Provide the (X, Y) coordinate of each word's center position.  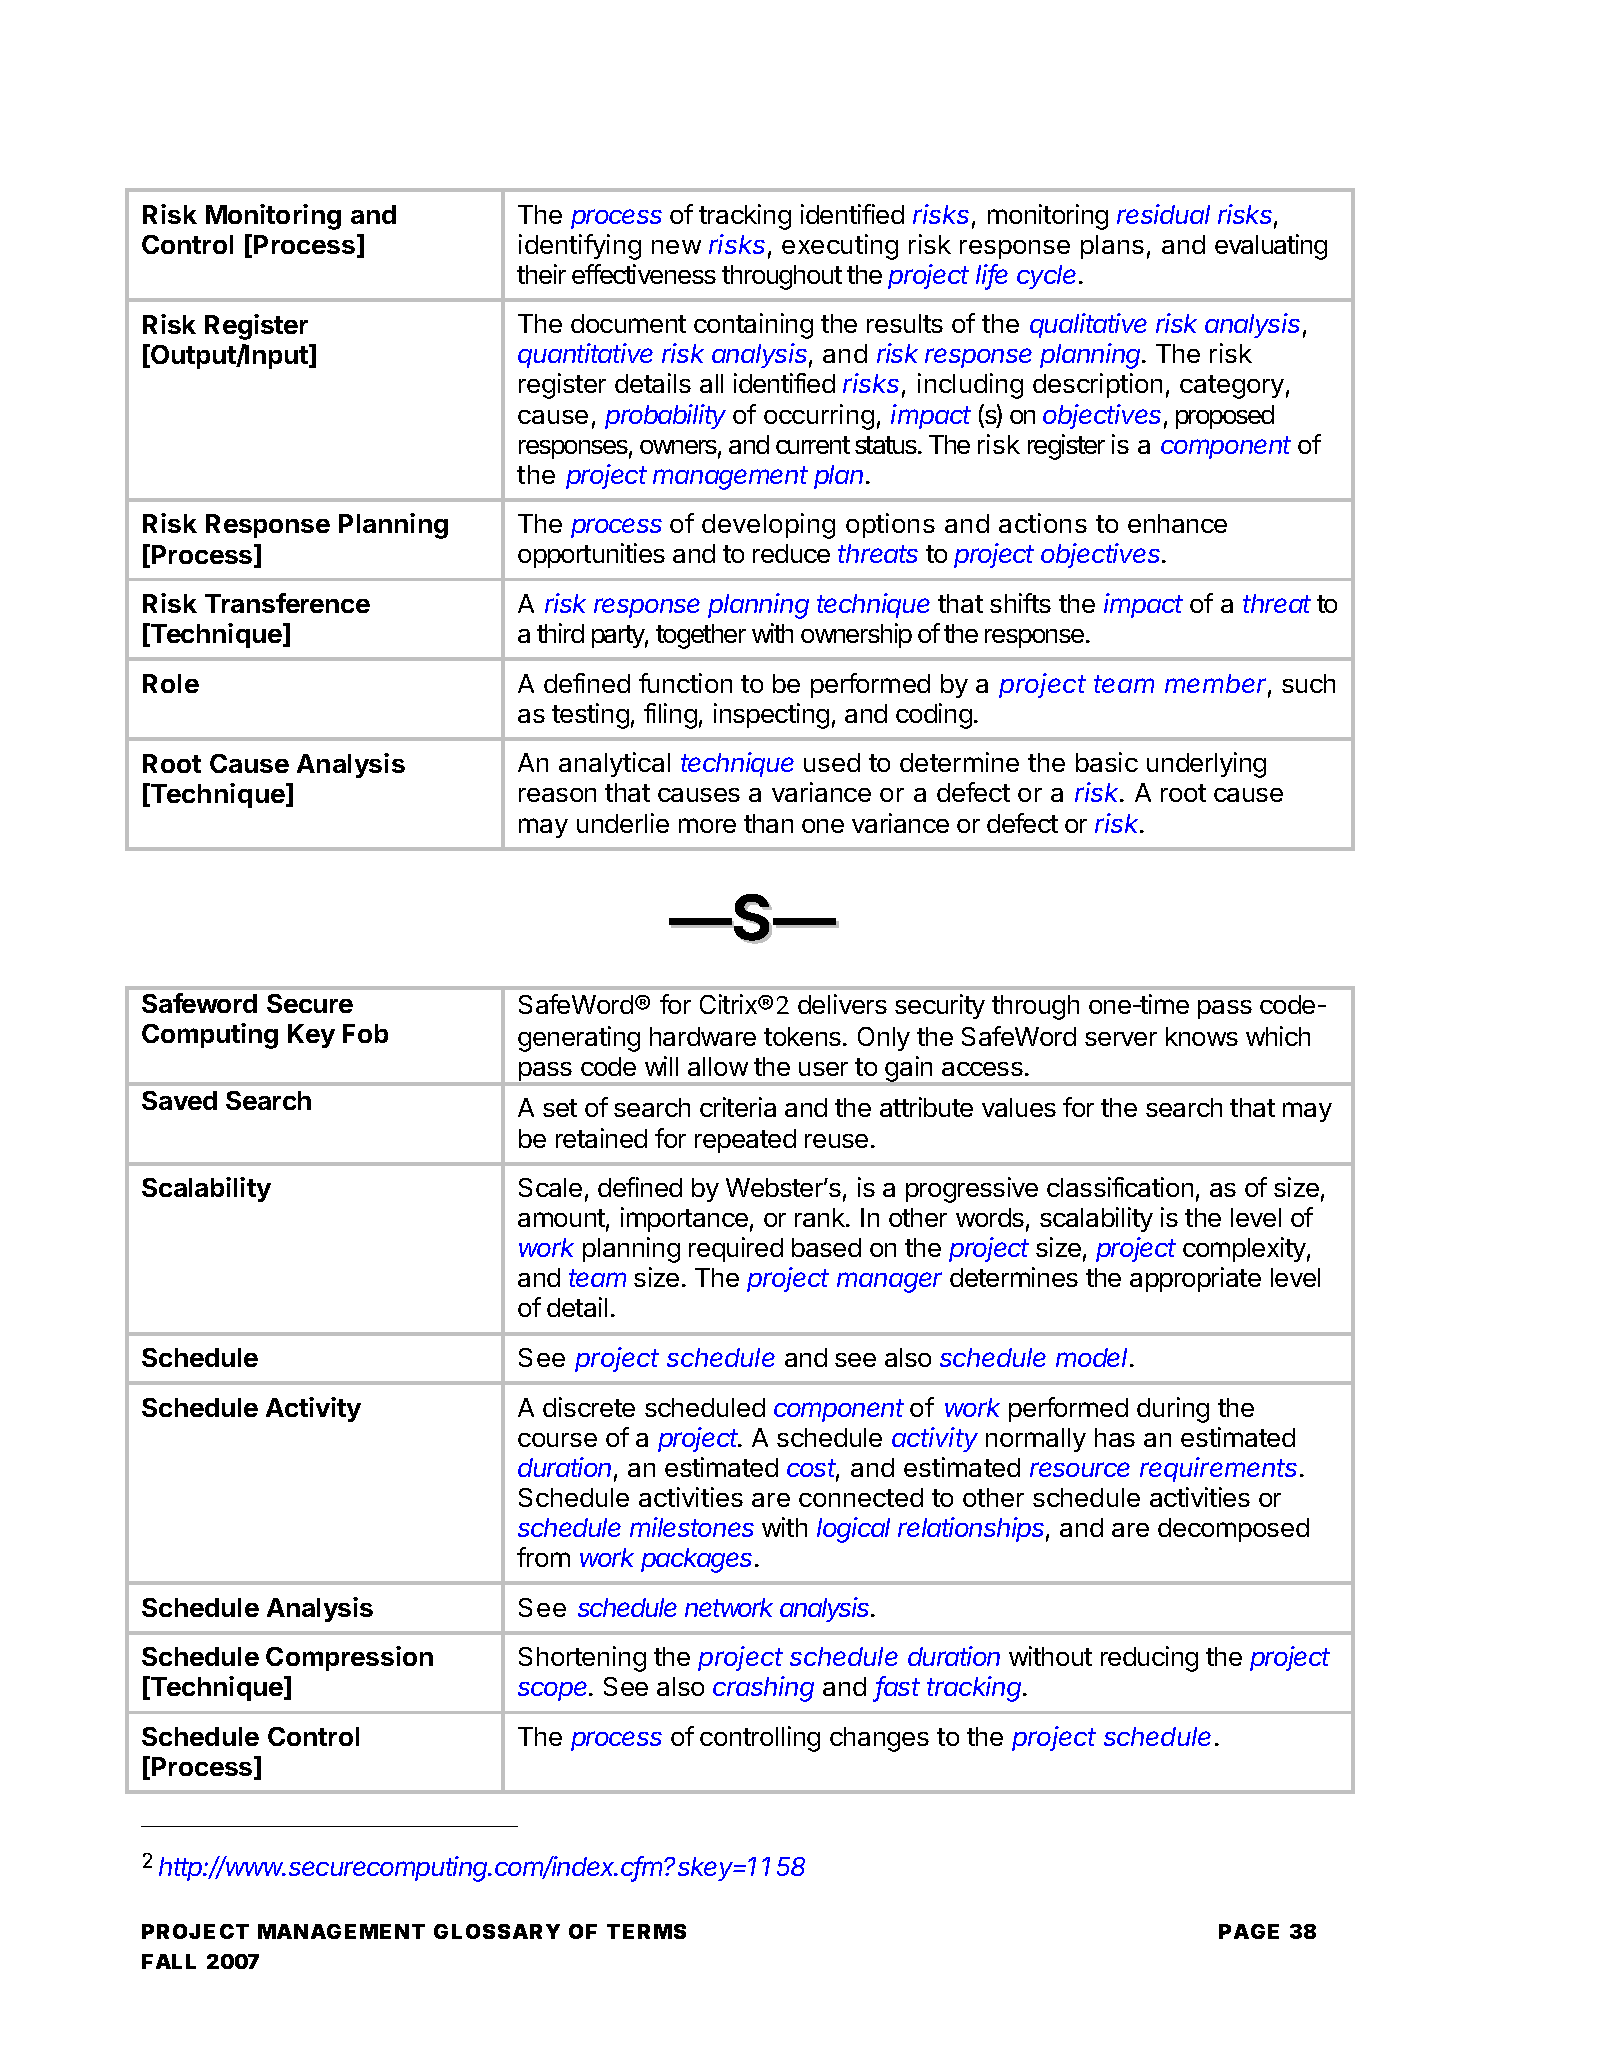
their (541, 274)
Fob (365, 1033)
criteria (738, 1107)
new (676, 247)
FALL (169, 1961)
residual (1163, 214)
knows (1202, 1036)
